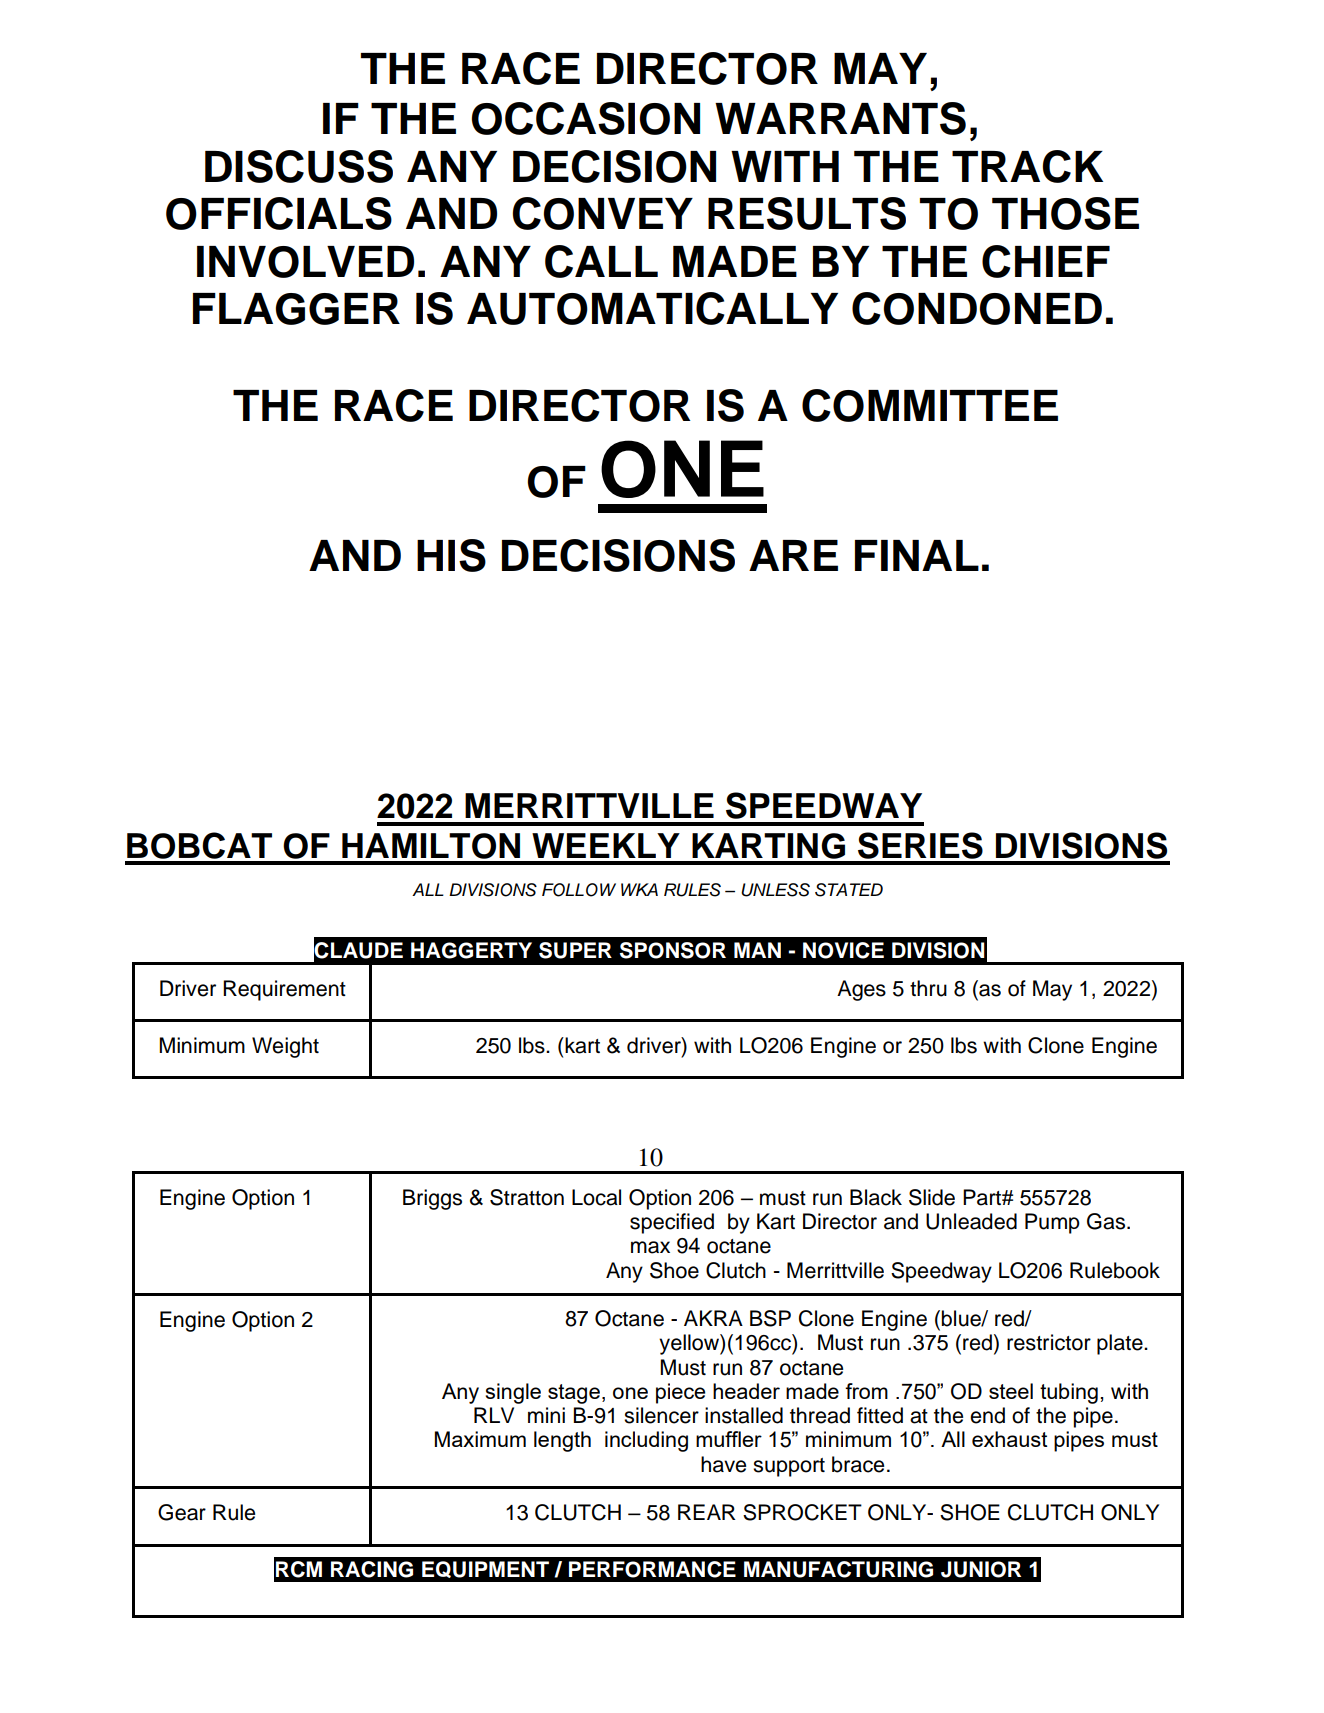  I want to click on WEEKLY, so click(606, 845).
